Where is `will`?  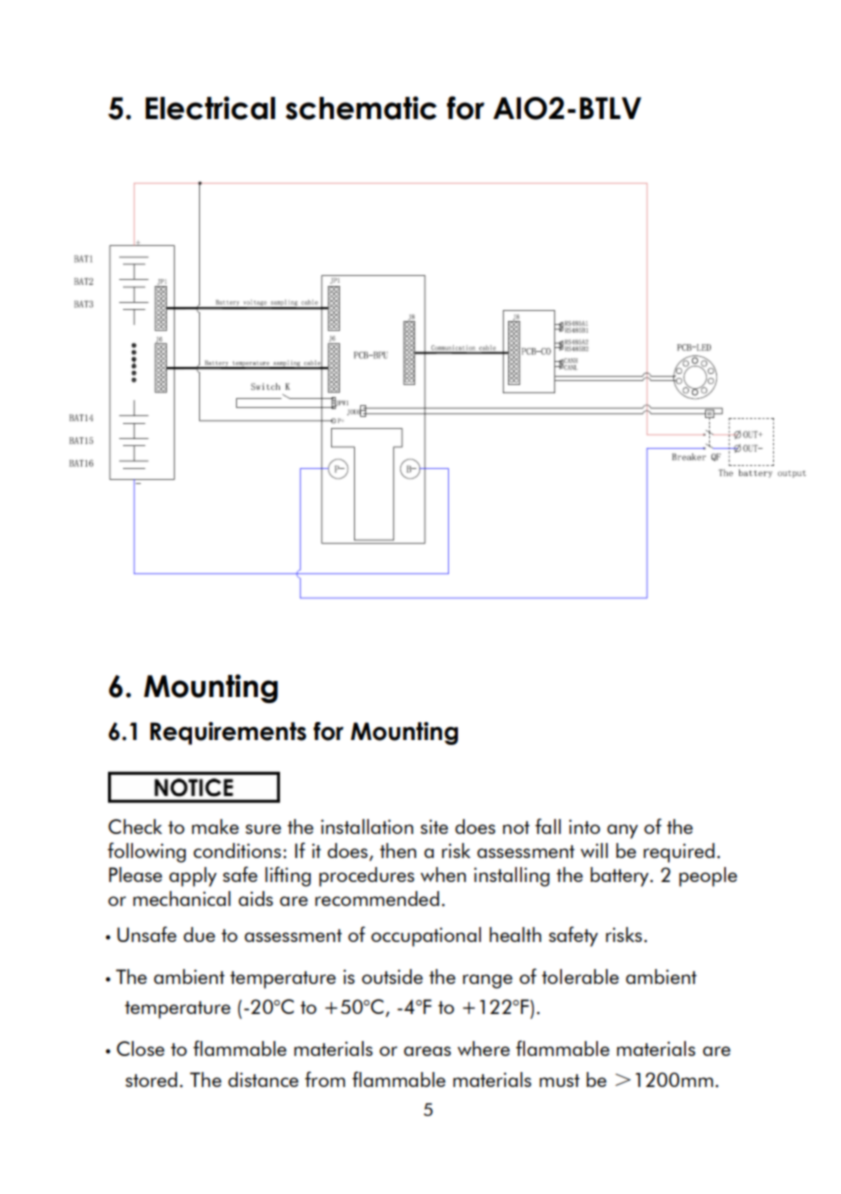
will is located at coordinates (594, 850).
